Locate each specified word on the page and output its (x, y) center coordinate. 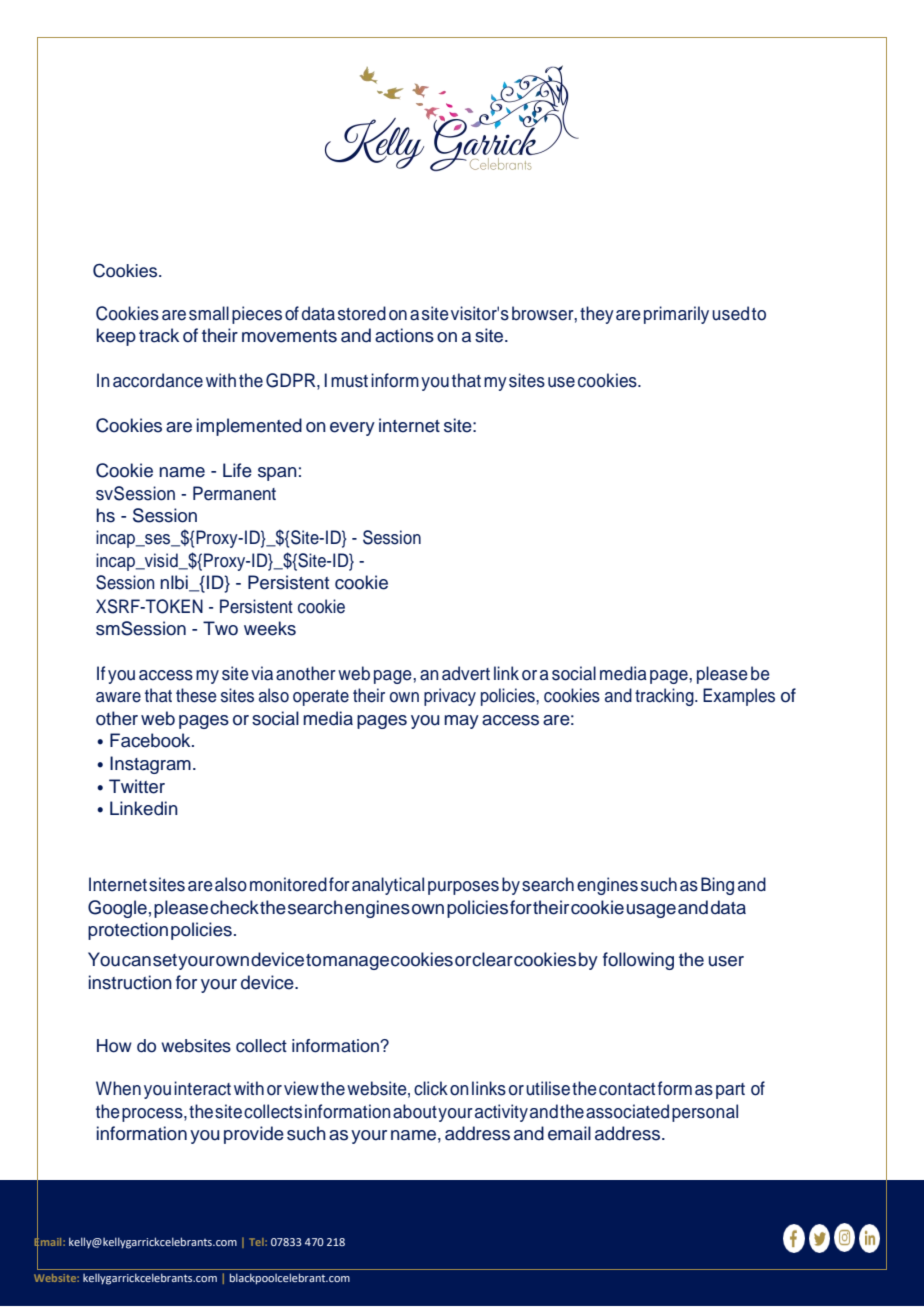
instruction (130, 982)
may (461, 722)
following (638, 961)
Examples (739, 697)
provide (254, 1135)
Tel (257, 1242)
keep (116, 337)
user (726, 961)
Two (220, 628)
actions (404, 335)
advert (466, 673)
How (114, 1046)
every (352, 429)
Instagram (150, 765)
